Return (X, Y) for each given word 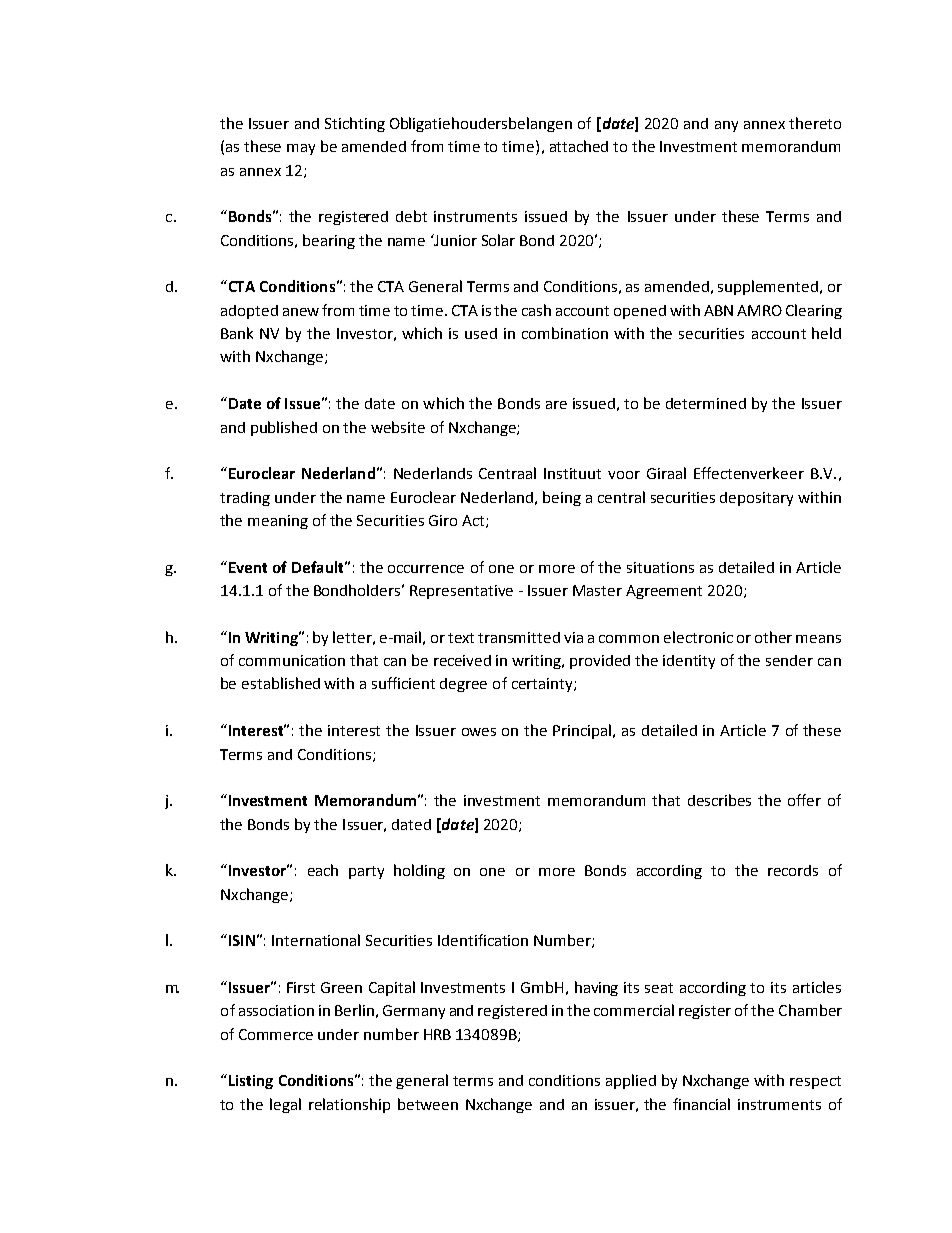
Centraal (507, 473)
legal (285, 1105)
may (301, 149)
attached (579, 146)
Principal (583, 731)
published (284, 428)
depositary (756, 499)
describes (719, 800)
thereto (815, 123)
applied (631, 1081)
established (281, 683)
